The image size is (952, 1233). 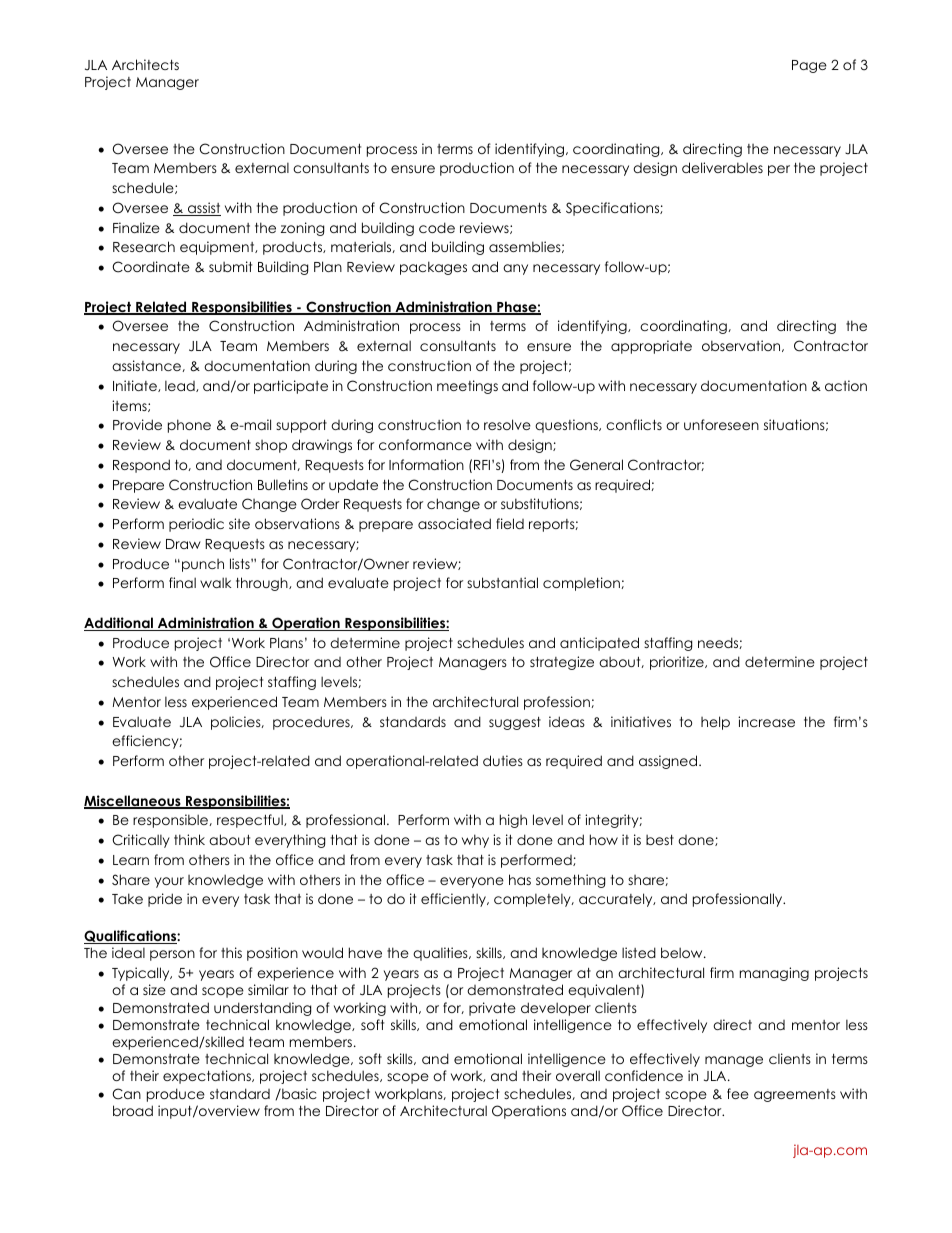 I want to click on procedures, so click(x=312, y=723).
